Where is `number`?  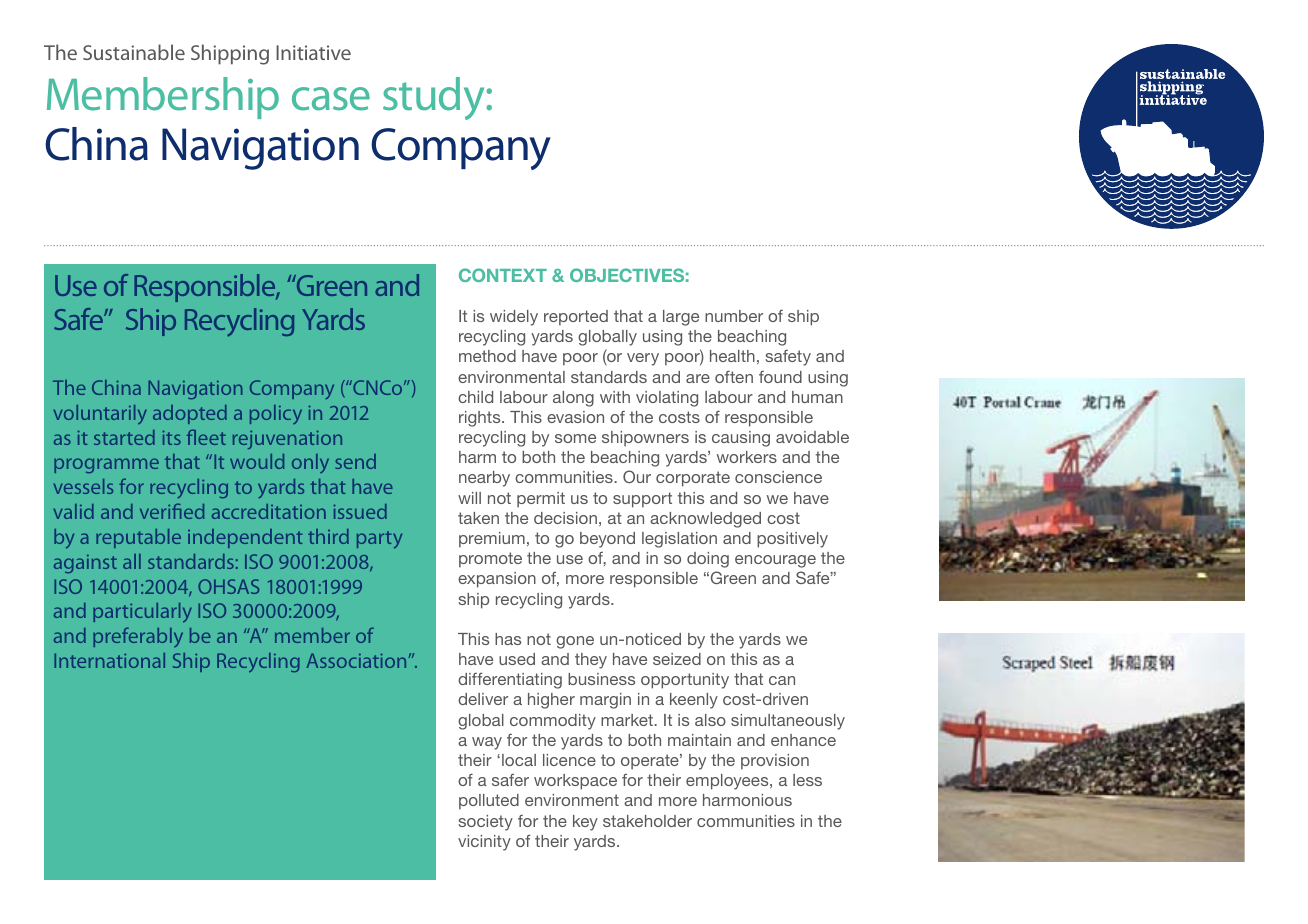 number is located at coordinates (734, 316).
